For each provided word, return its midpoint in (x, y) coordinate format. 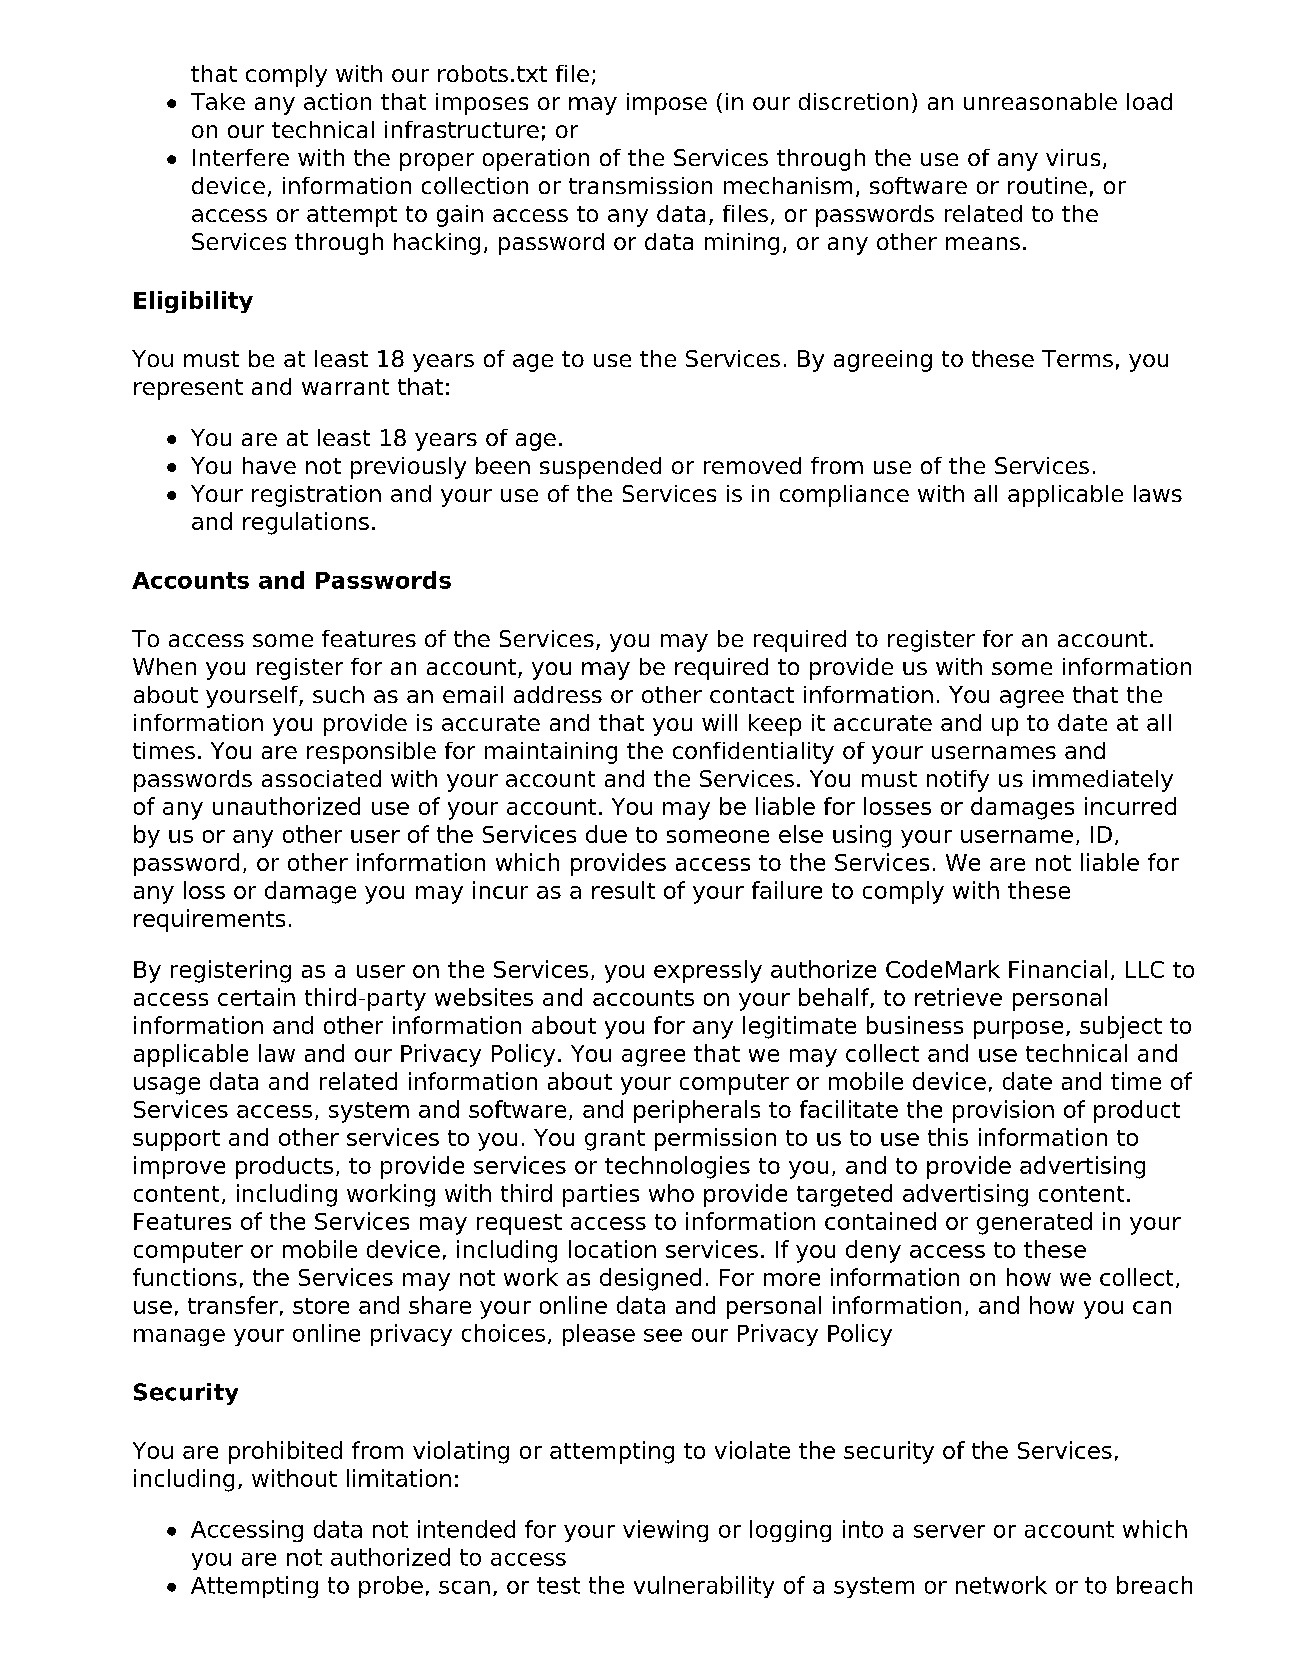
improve (179, 1167)
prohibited (285, 1452)
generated (1034, 1223)
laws (1158, 493)
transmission (640, 185)
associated (321, 778)
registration (316, 496)
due (606, 834)
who (671, 1193)
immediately (1103, 781)
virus (1073, 157)
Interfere (241, 157)
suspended (600, 468)
